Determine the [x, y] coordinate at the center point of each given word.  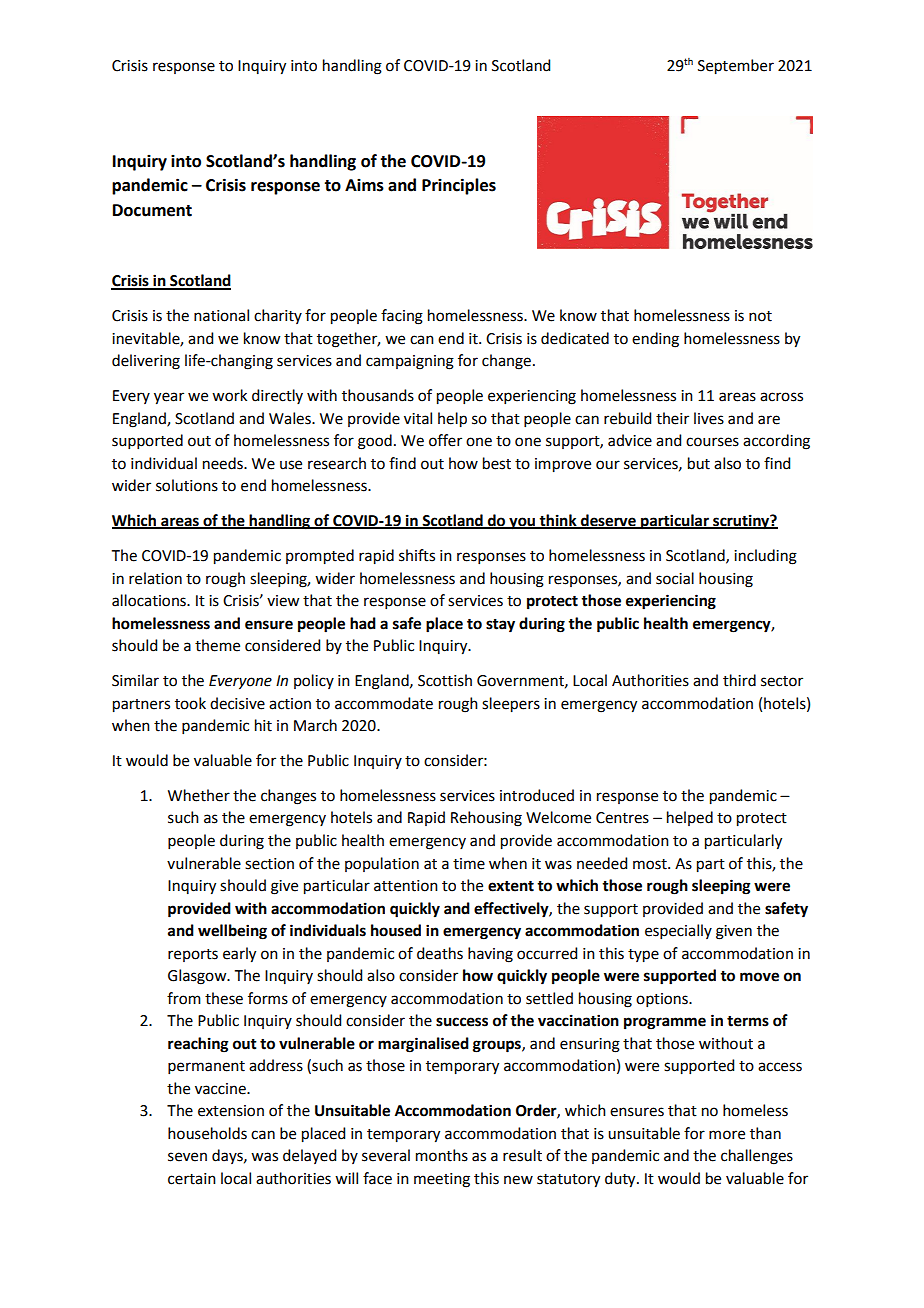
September [736, 67]
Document [152, 210]
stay [500, 626]
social [675, 578]
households [207, 1133]
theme [217, 645]
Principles [459, 186]
